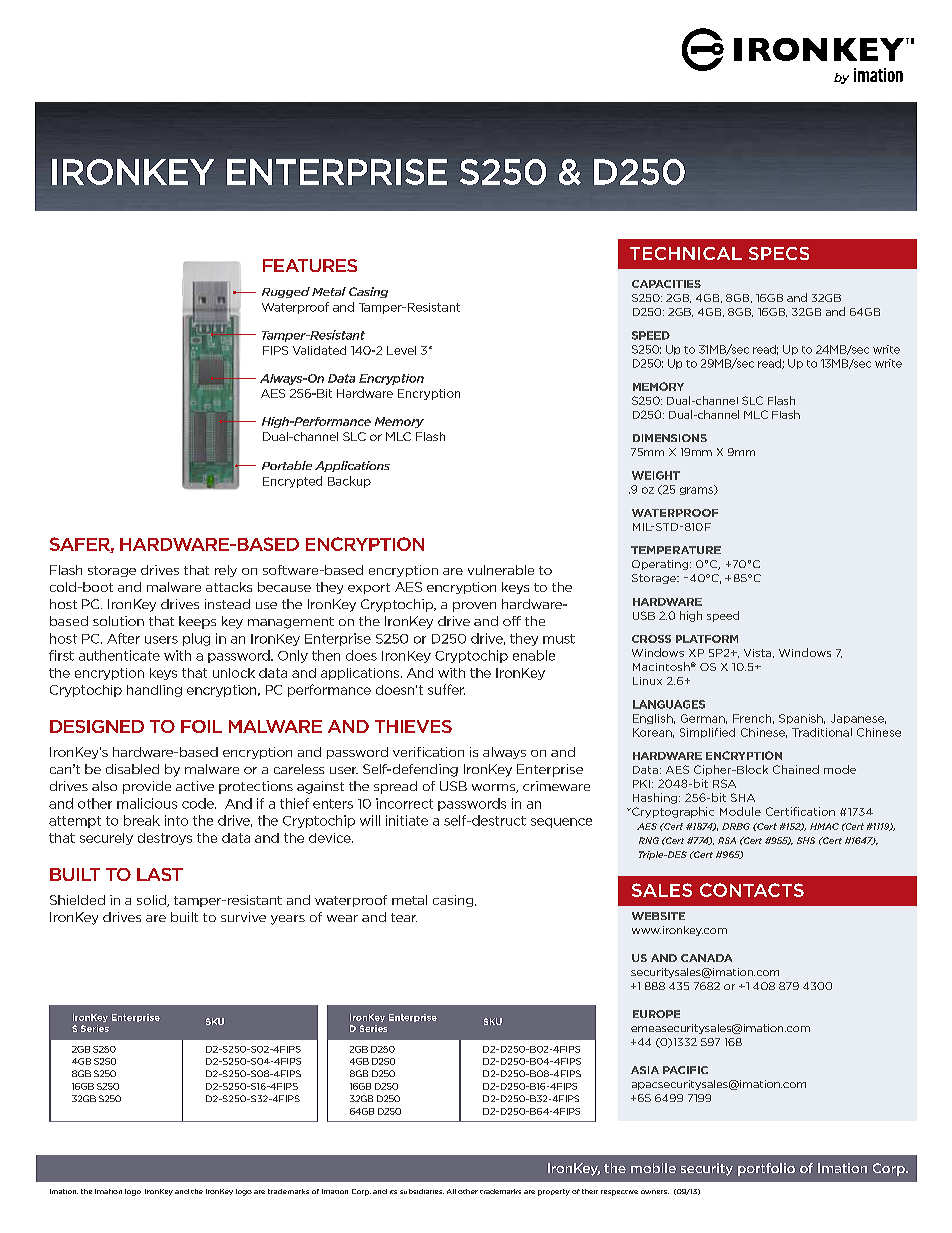 The width and height of the document is (952, 1233). Describe the element at coordinates (401, 350) in the document. I see `Level` at that location.
